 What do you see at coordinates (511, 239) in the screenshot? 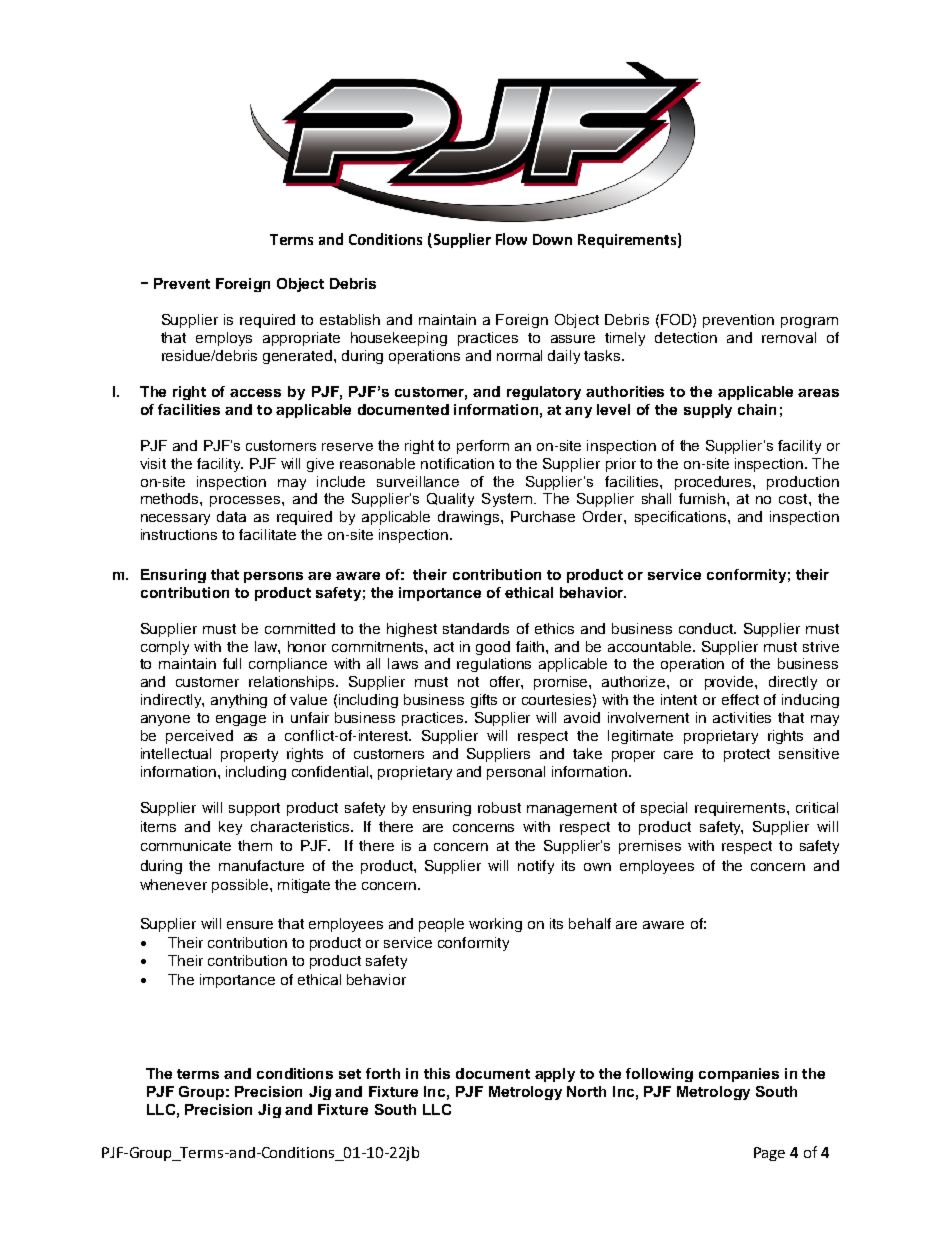
I see `Flow` at bounding box center [511, 239].
